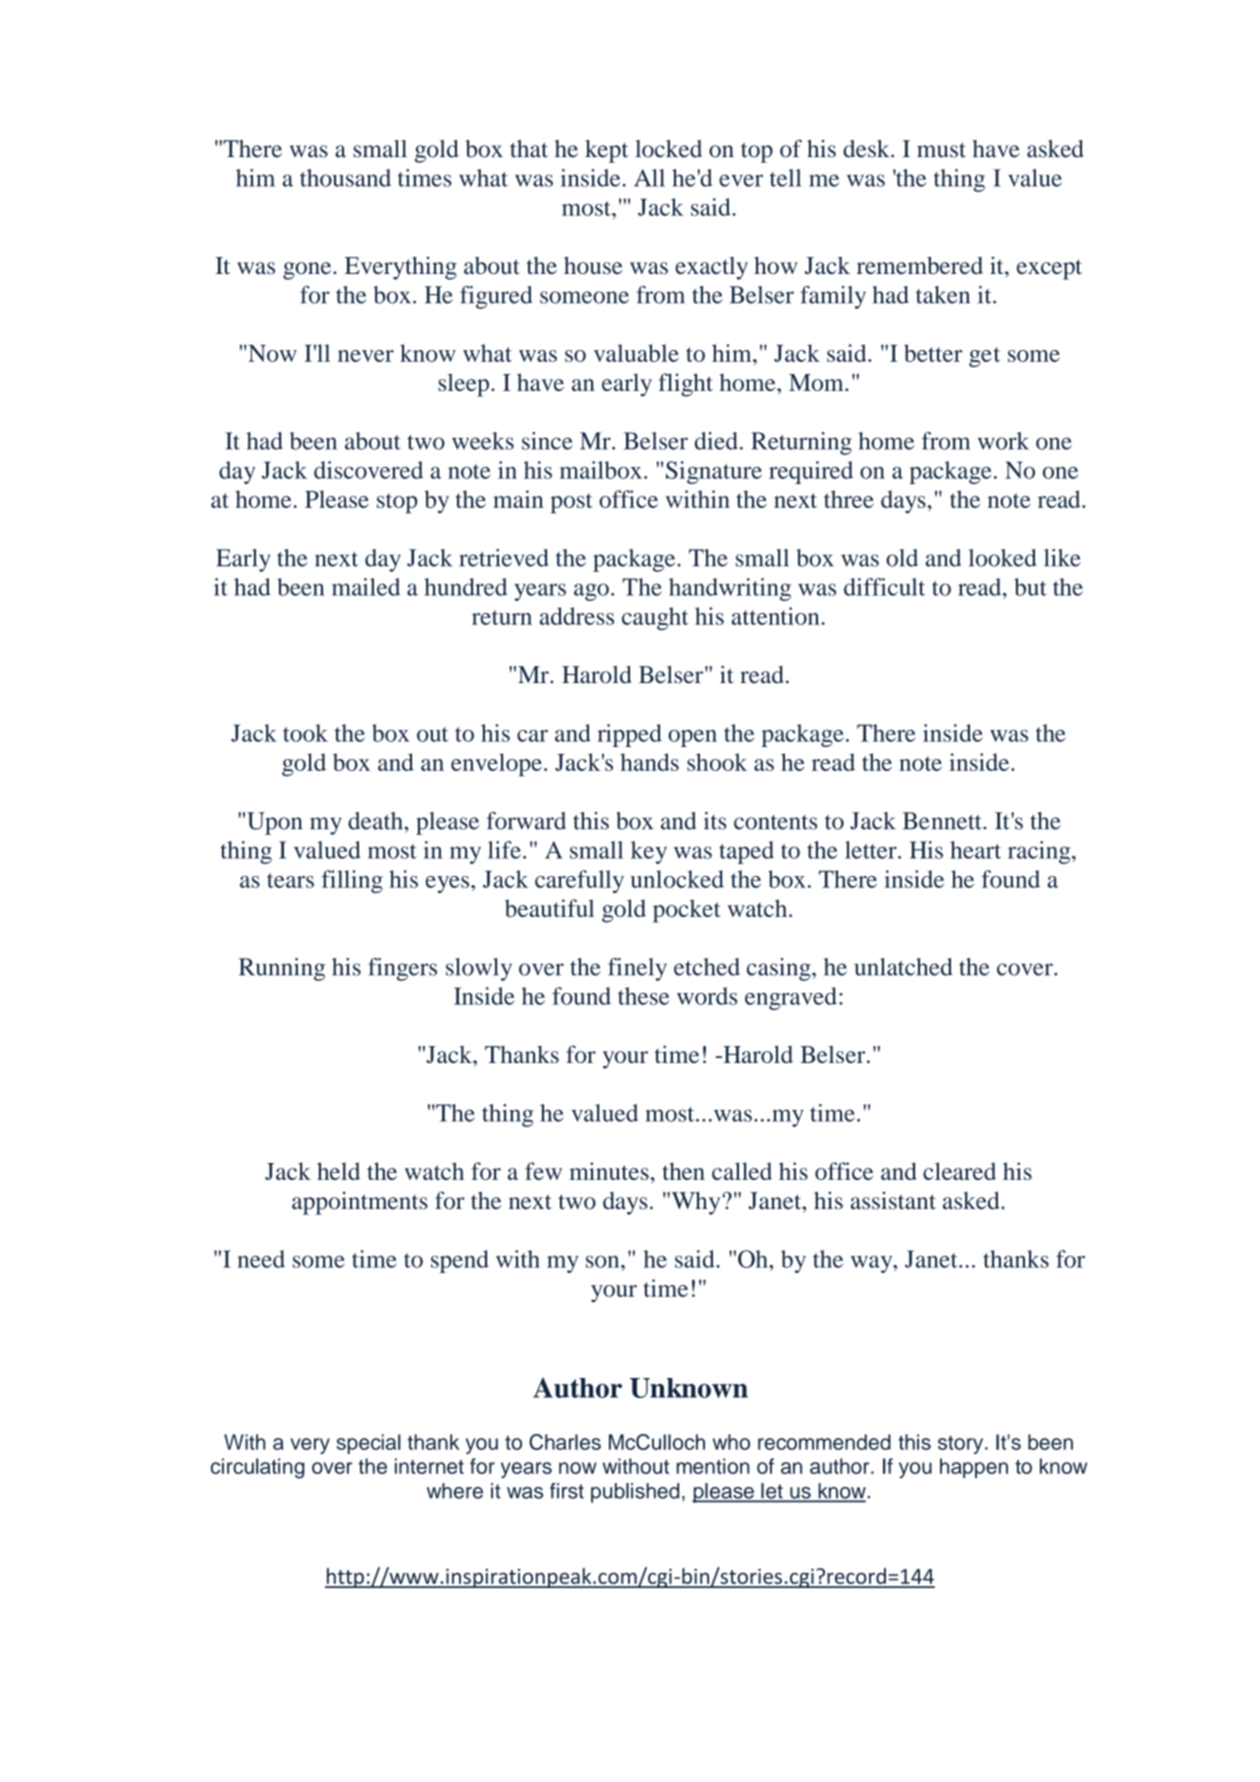  Describe the element at coordinates (402, 969) in the document. I see `fingers` at that location.
